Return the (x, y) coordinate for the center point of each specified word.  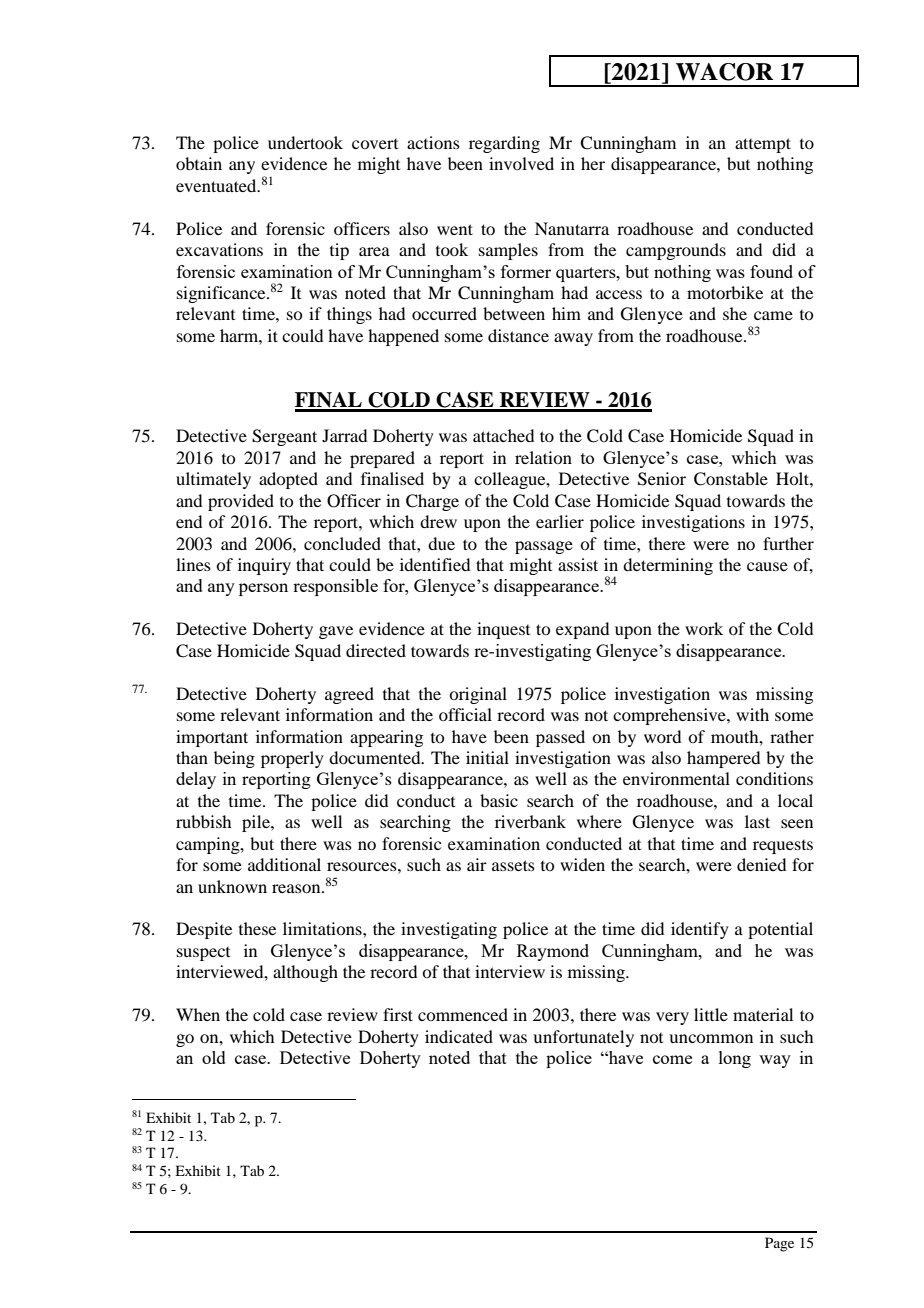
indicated (459, 1036)
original (478, 695)
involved (521, 163)
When (198, 1014)
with (752, 714)
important (212, 738)
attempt (763, 145)
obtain (199, 163)
